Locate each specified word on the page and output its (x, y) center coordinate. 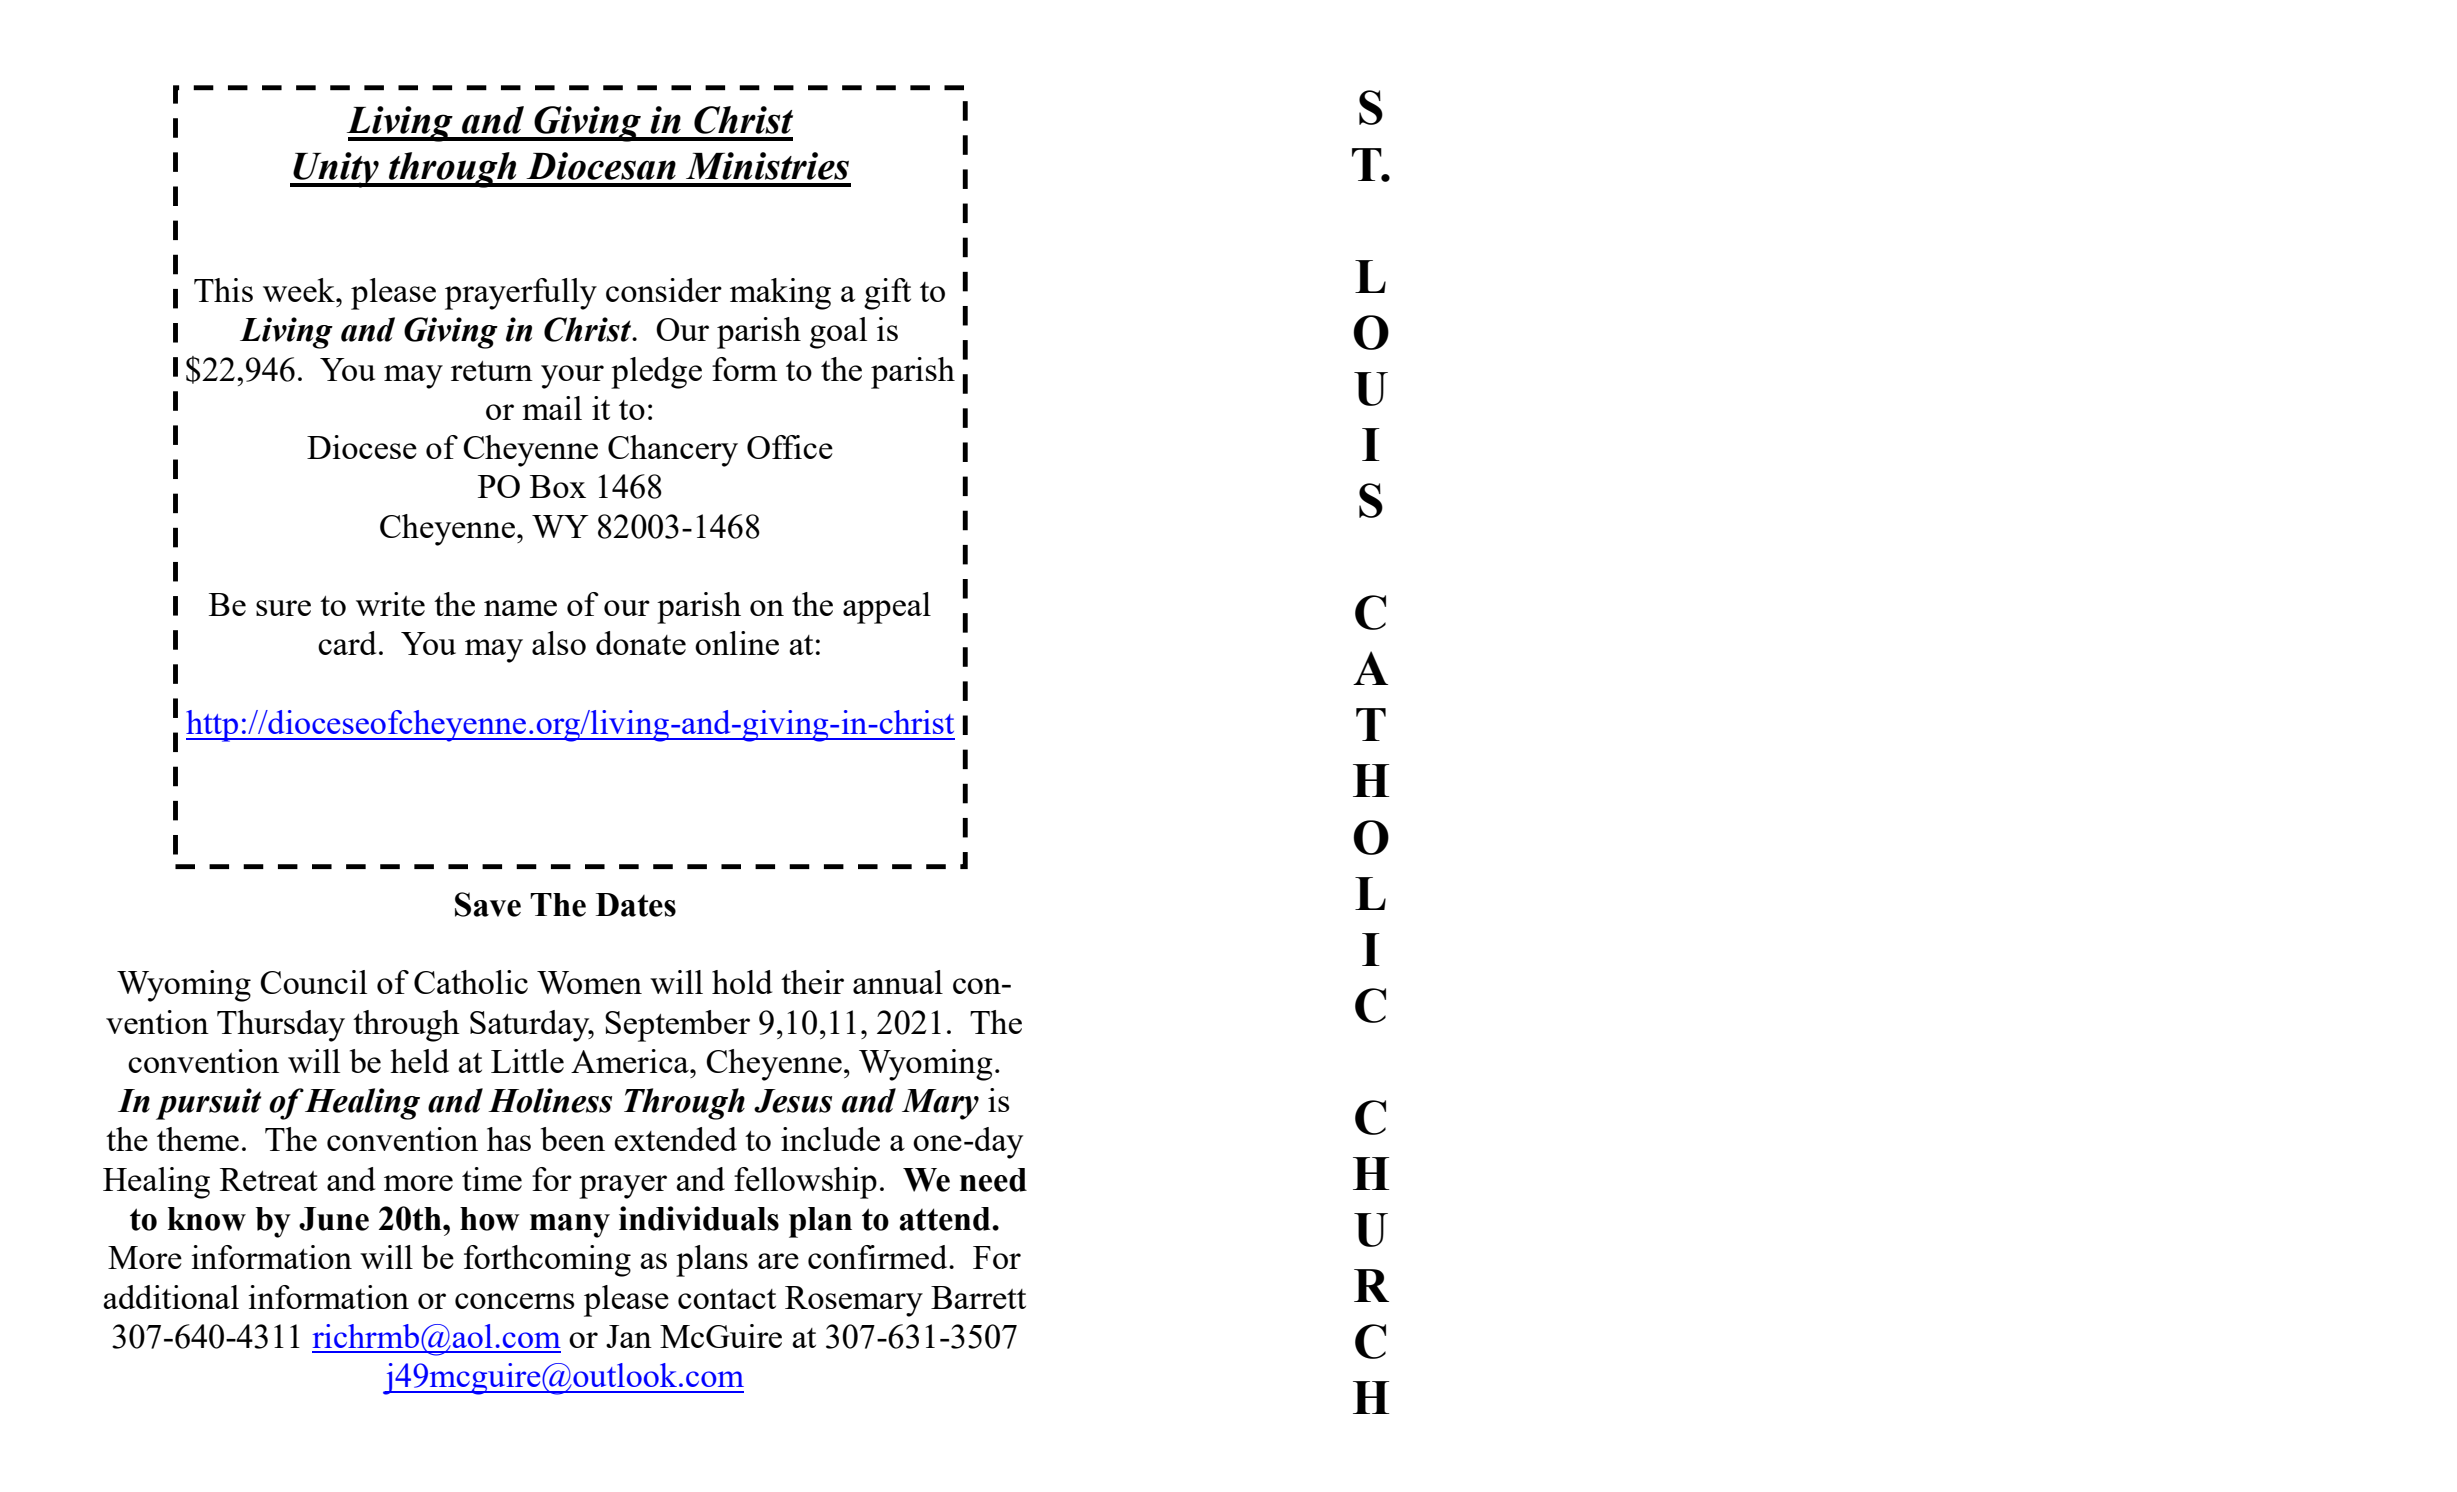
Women (589, 982)
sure (283, 608)
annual (898, 982)
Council (313, 982)
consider (664, 290)
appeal (887, 608)
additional (171, 1297)
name (520, 608)
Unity (336, 170)
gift (887, 294)
